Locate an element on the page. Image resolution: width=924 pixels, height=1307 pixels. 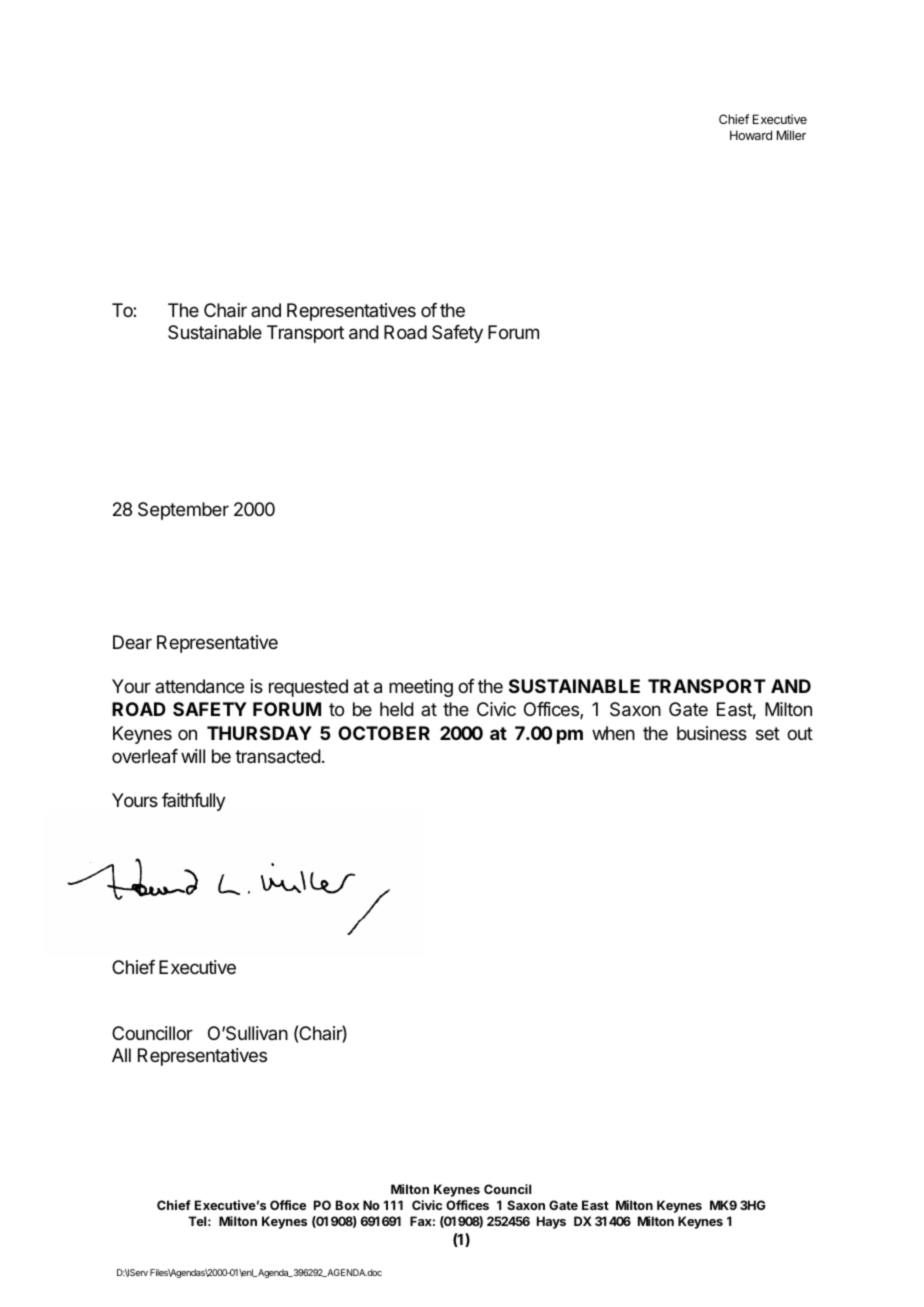
September is located at coordinates (183, 511).
